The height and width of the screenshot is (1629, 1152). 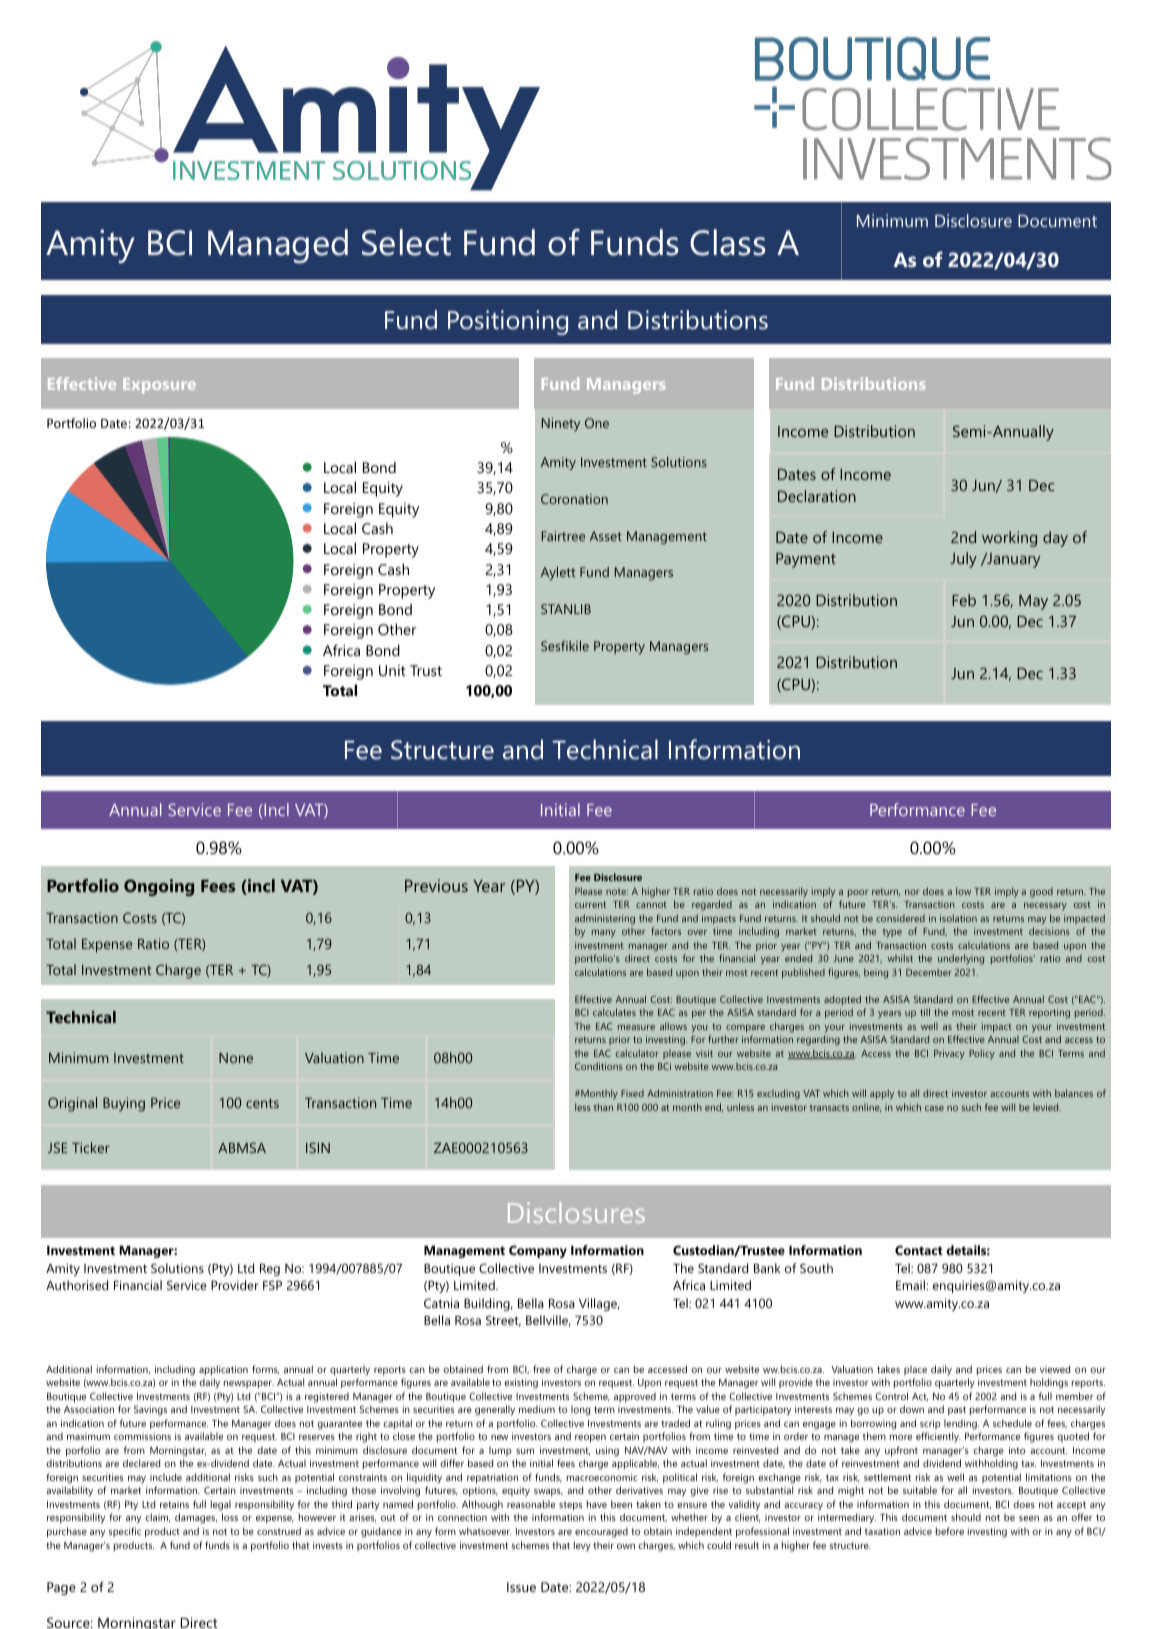 What do you see at coordinates (392, 670) in the screenshot?
I see `Unit` at bounding box center [392, 670].
